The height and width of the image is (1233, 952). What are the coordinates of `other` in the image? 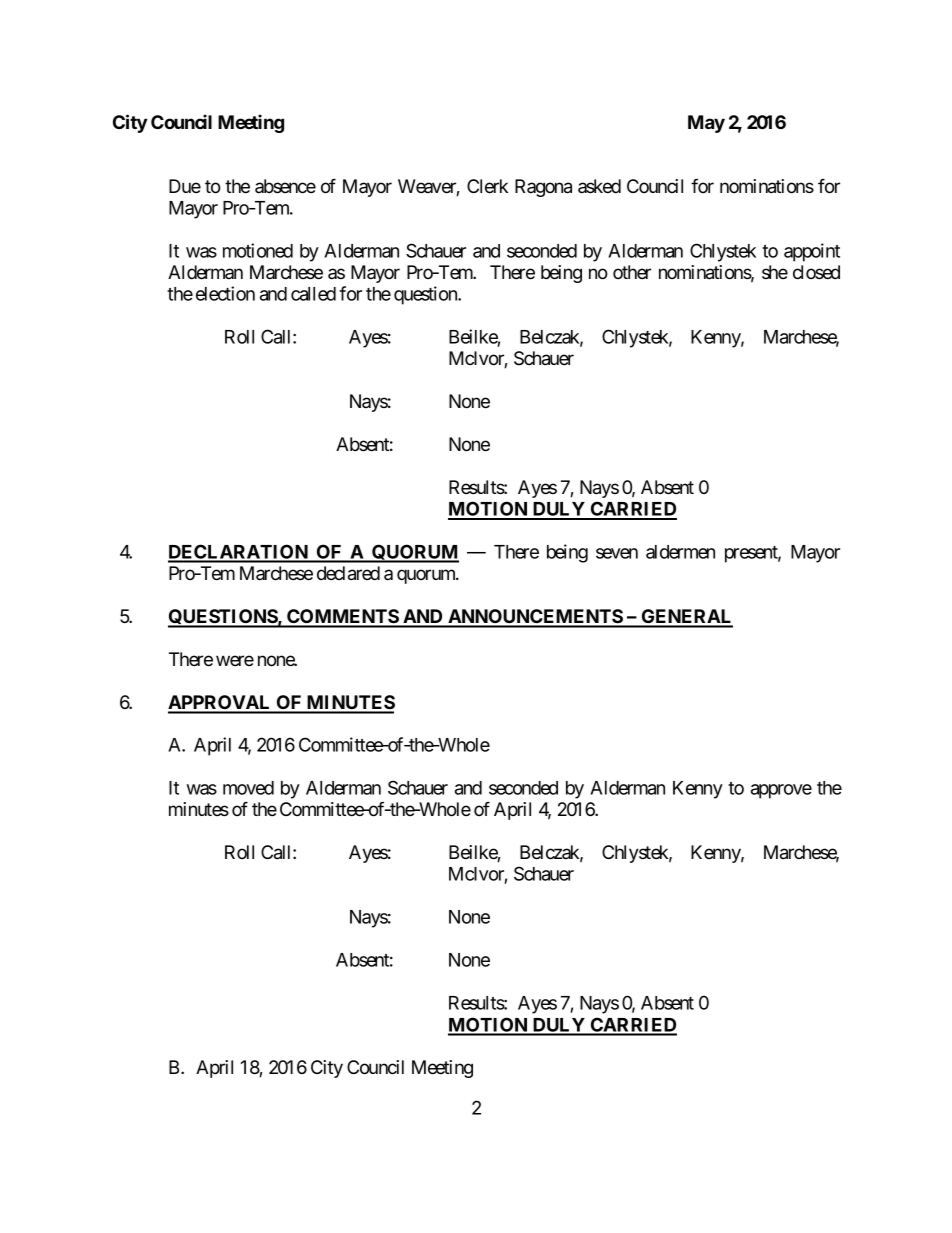 It's located at (632, 272).
